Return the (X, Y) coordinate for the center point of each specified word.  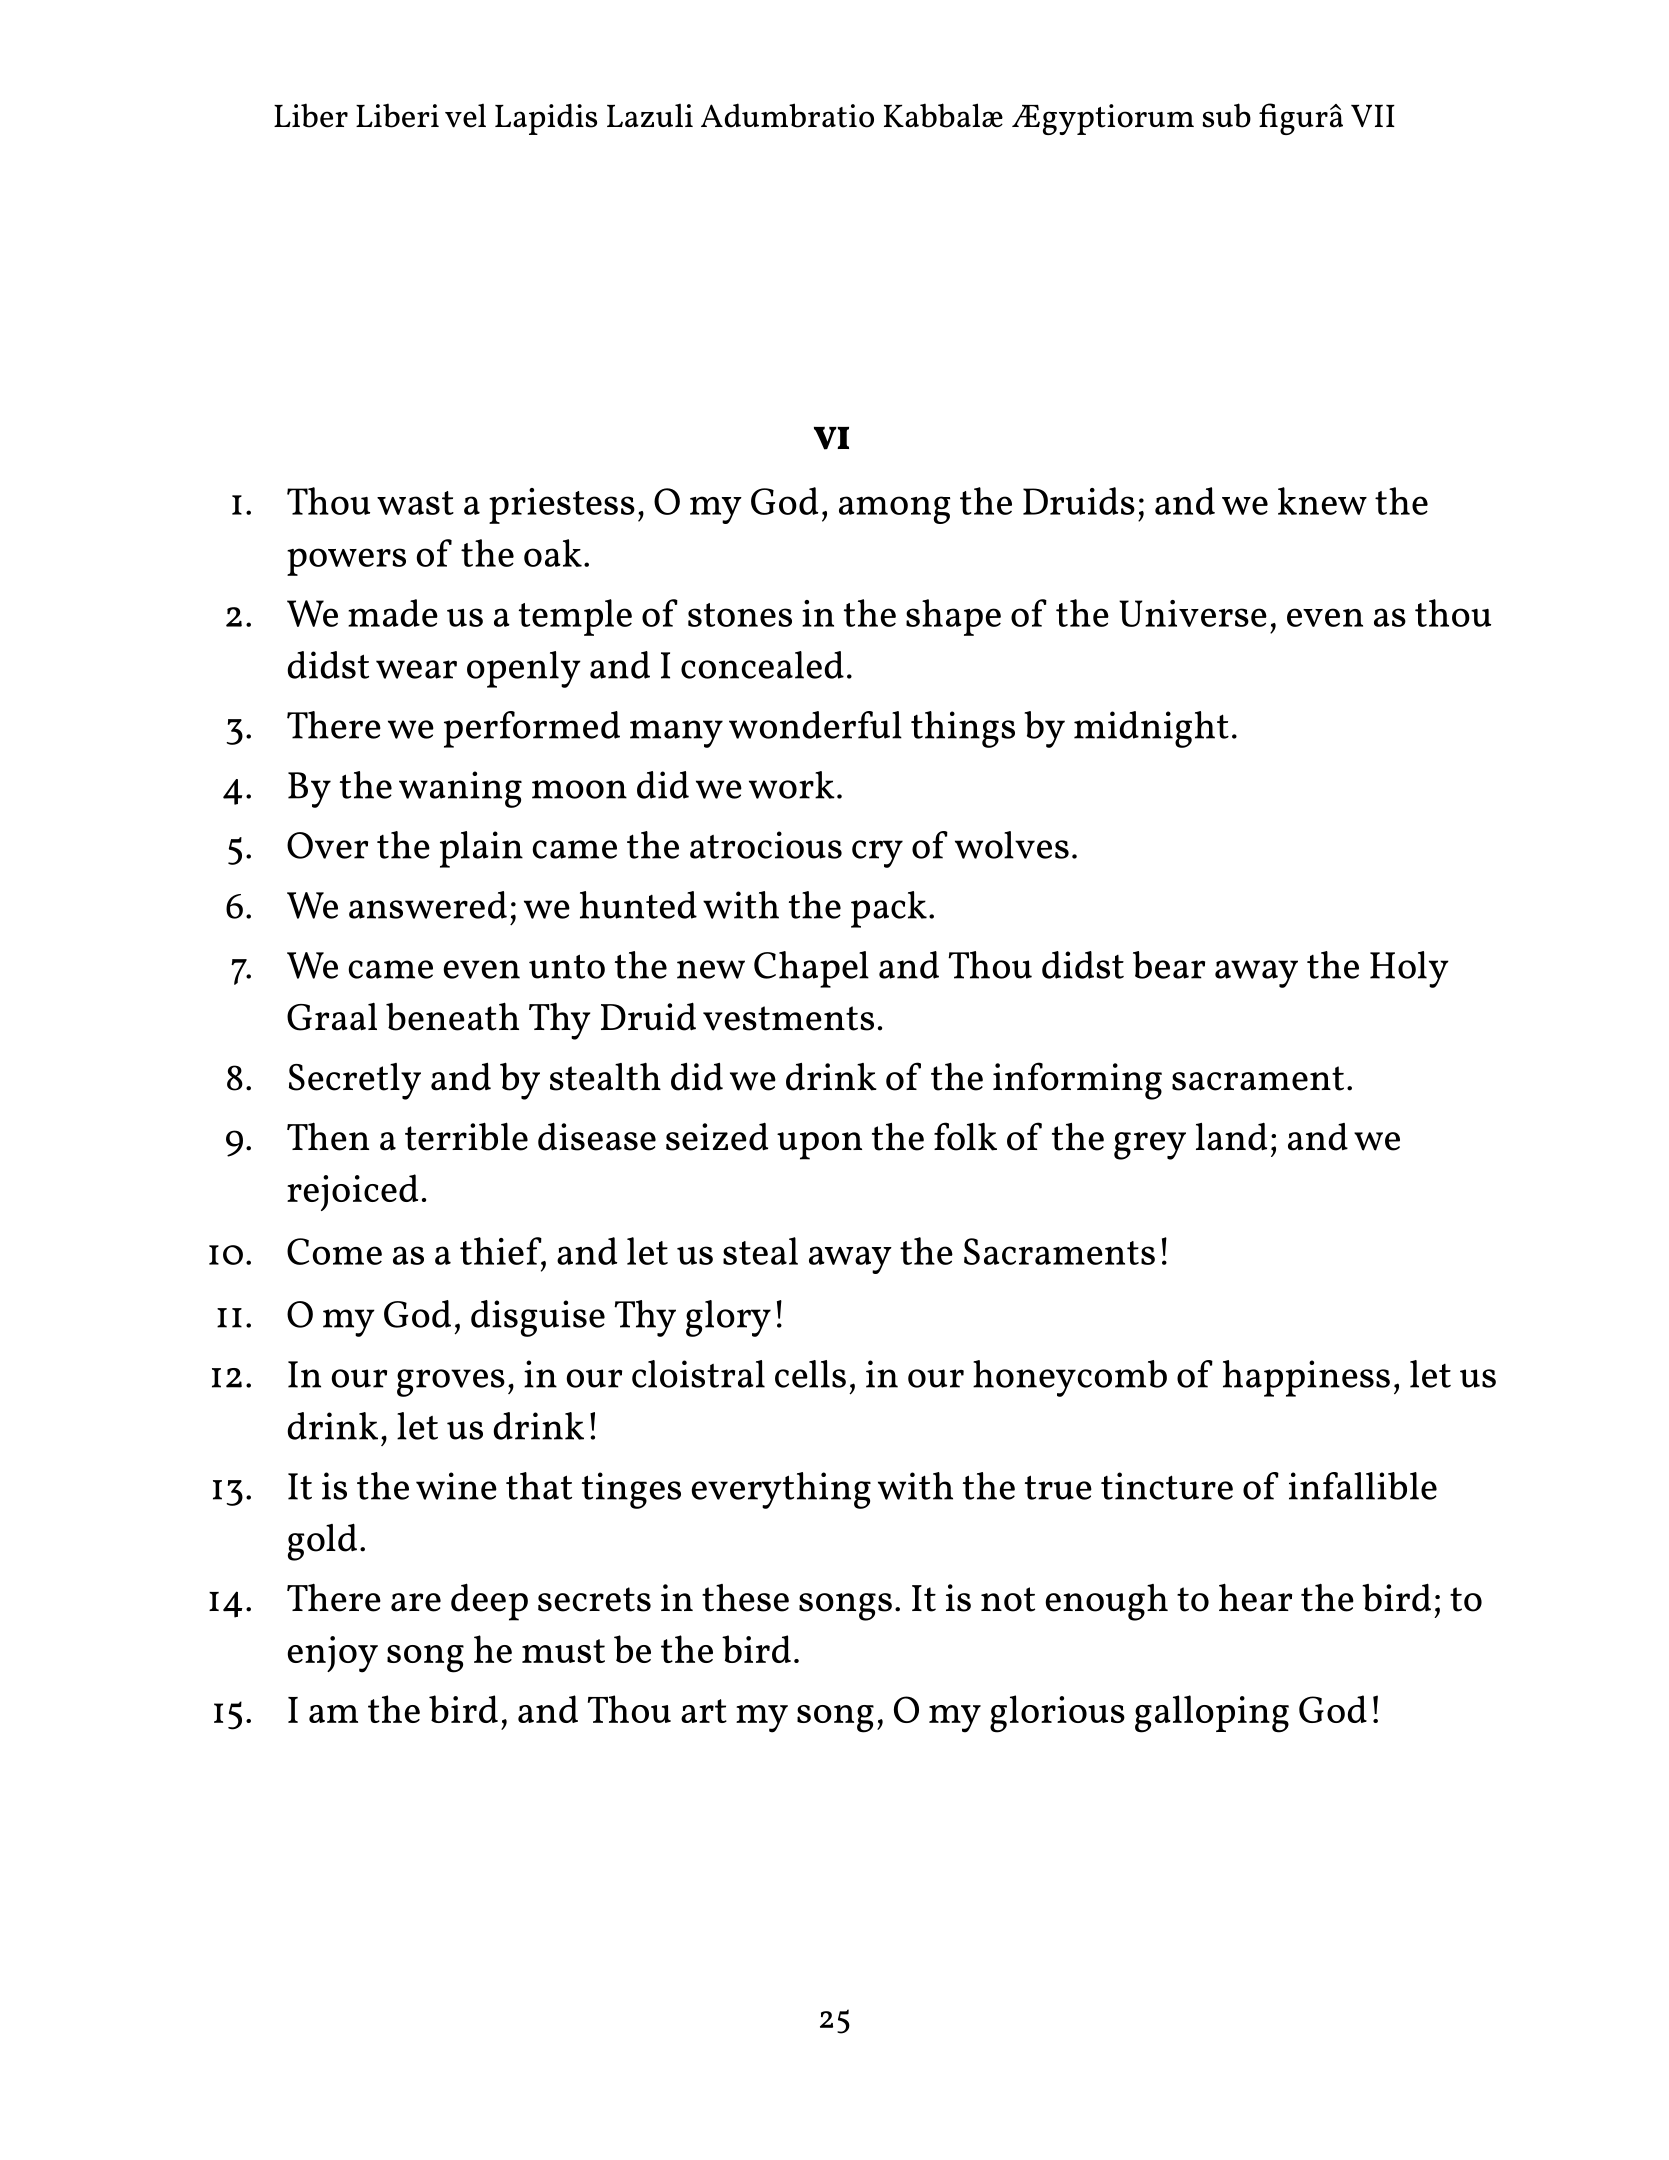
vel (465, 115)
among (894, 510)
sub (1227, 115)
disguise (538, 1318)
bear (1169, 965)
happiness (1306, 1378)
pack (889, 909)
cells (810, 1374)
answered (428, 905)
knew (1322, 501)
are (416, 1602)
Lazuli (650, 115)
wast (415, 503)
